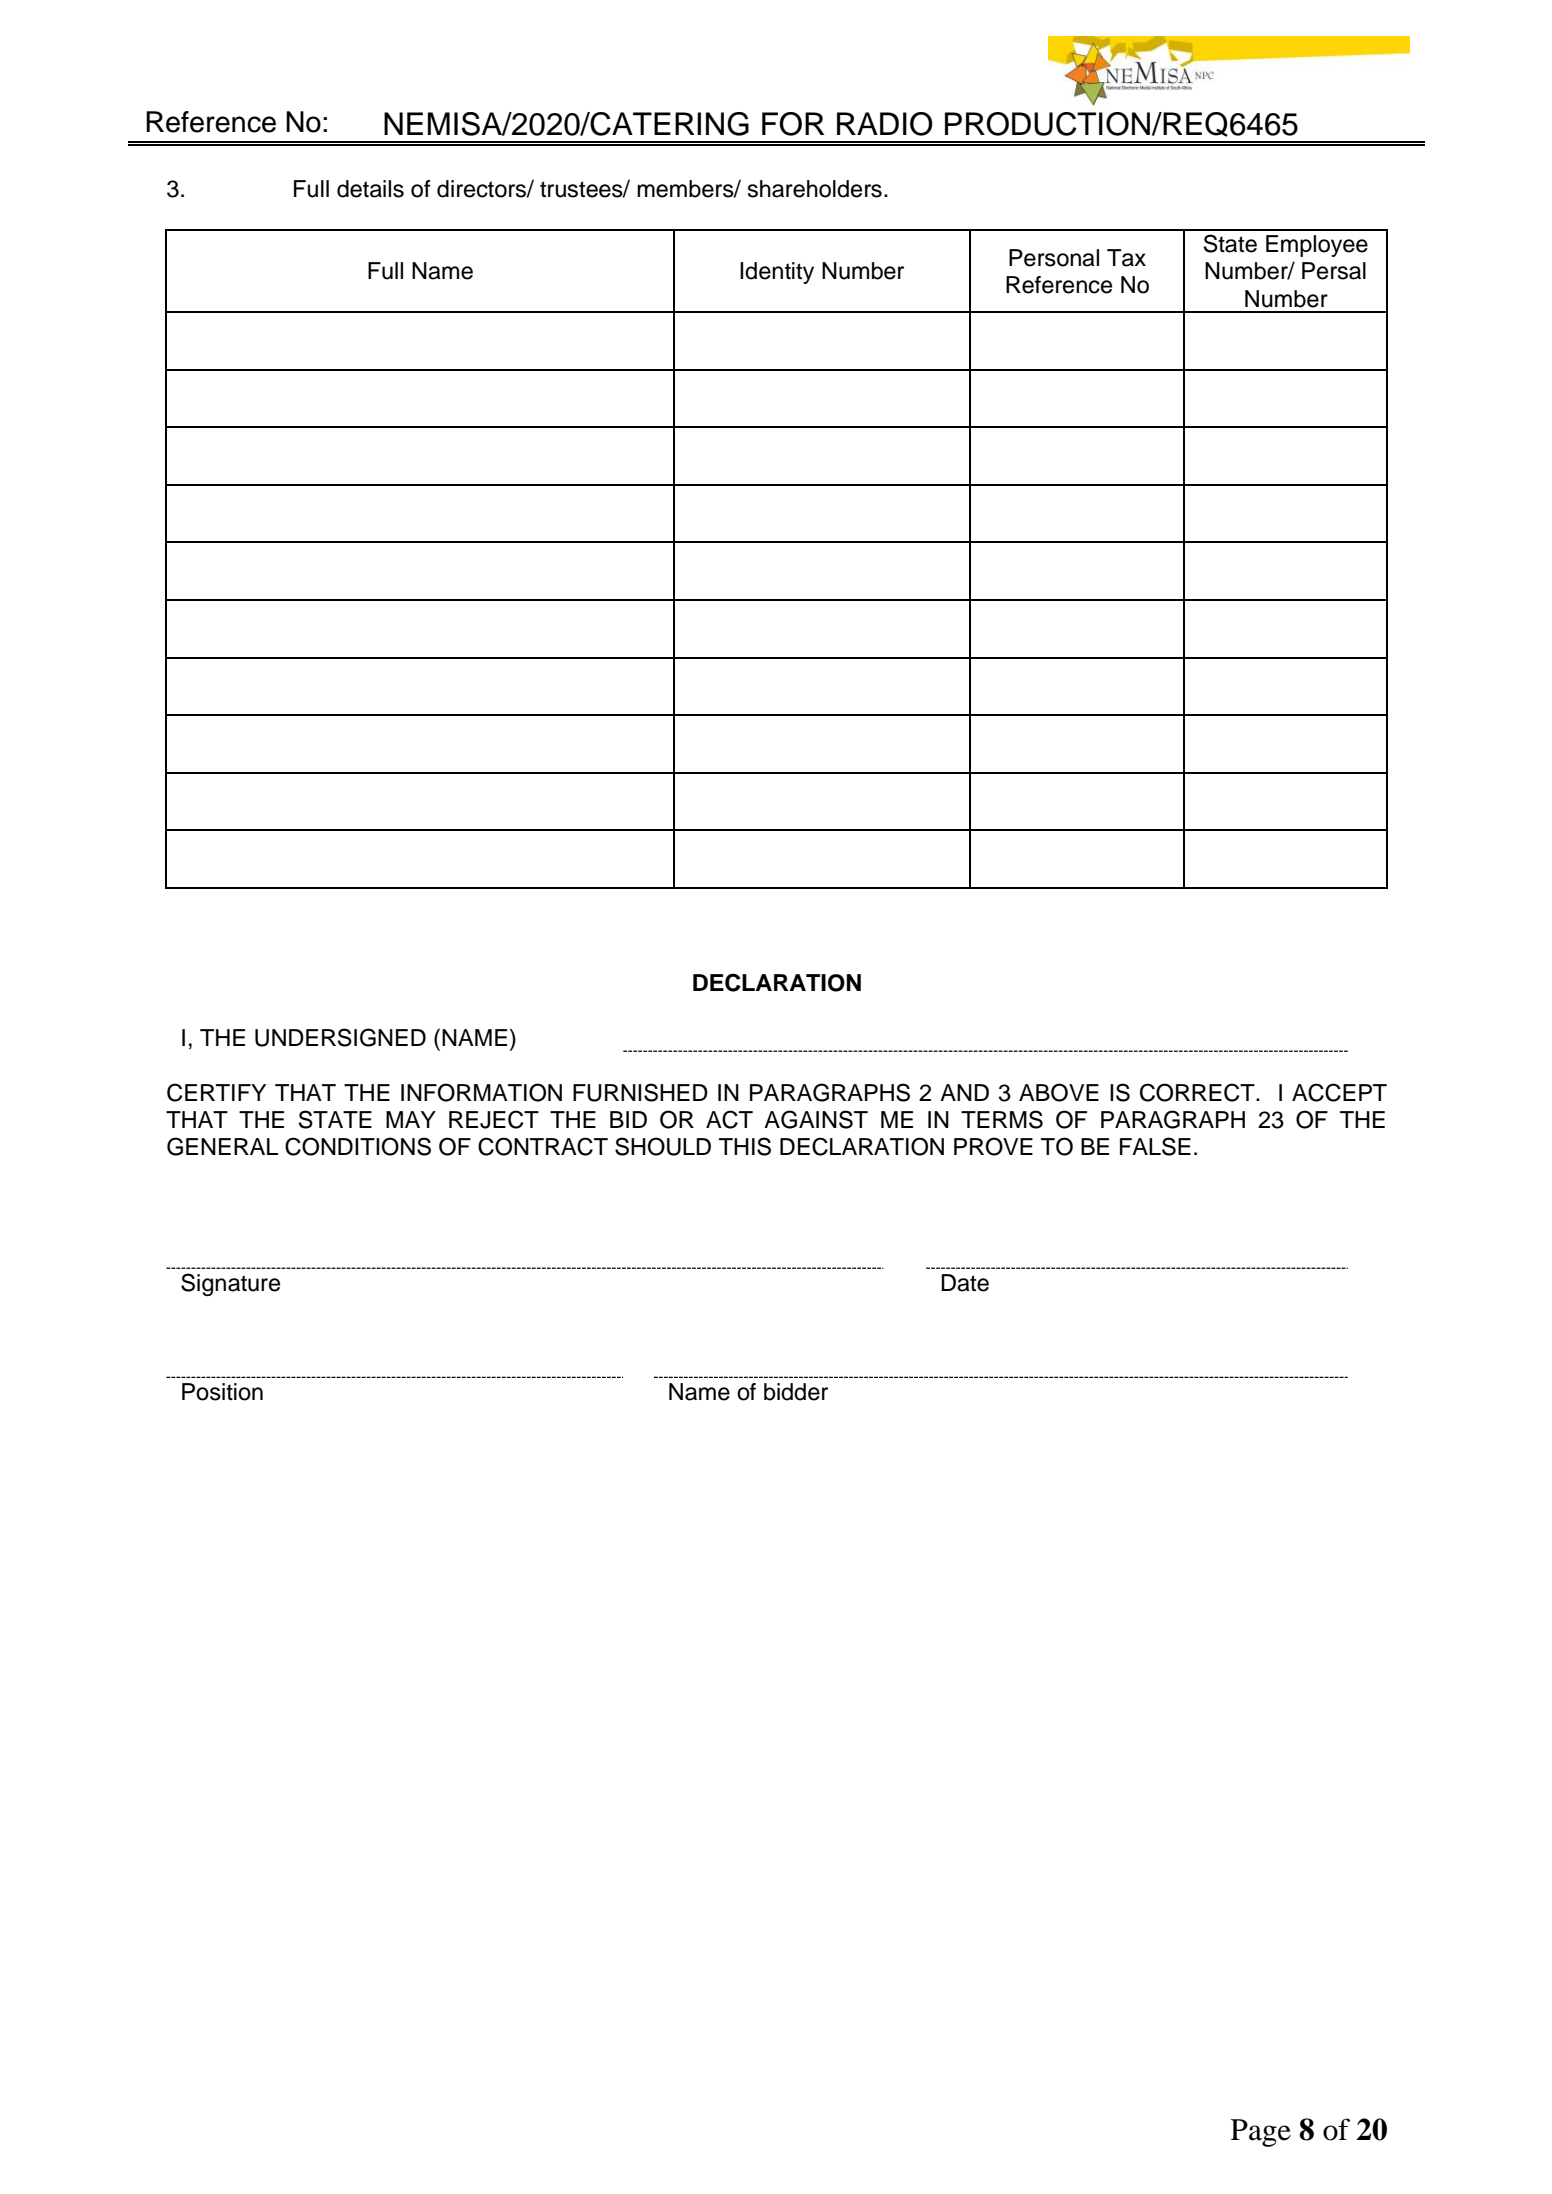 The width and height of the screenshot is (1552, 2194). I want to click on Personal, so click(1054, 258).
